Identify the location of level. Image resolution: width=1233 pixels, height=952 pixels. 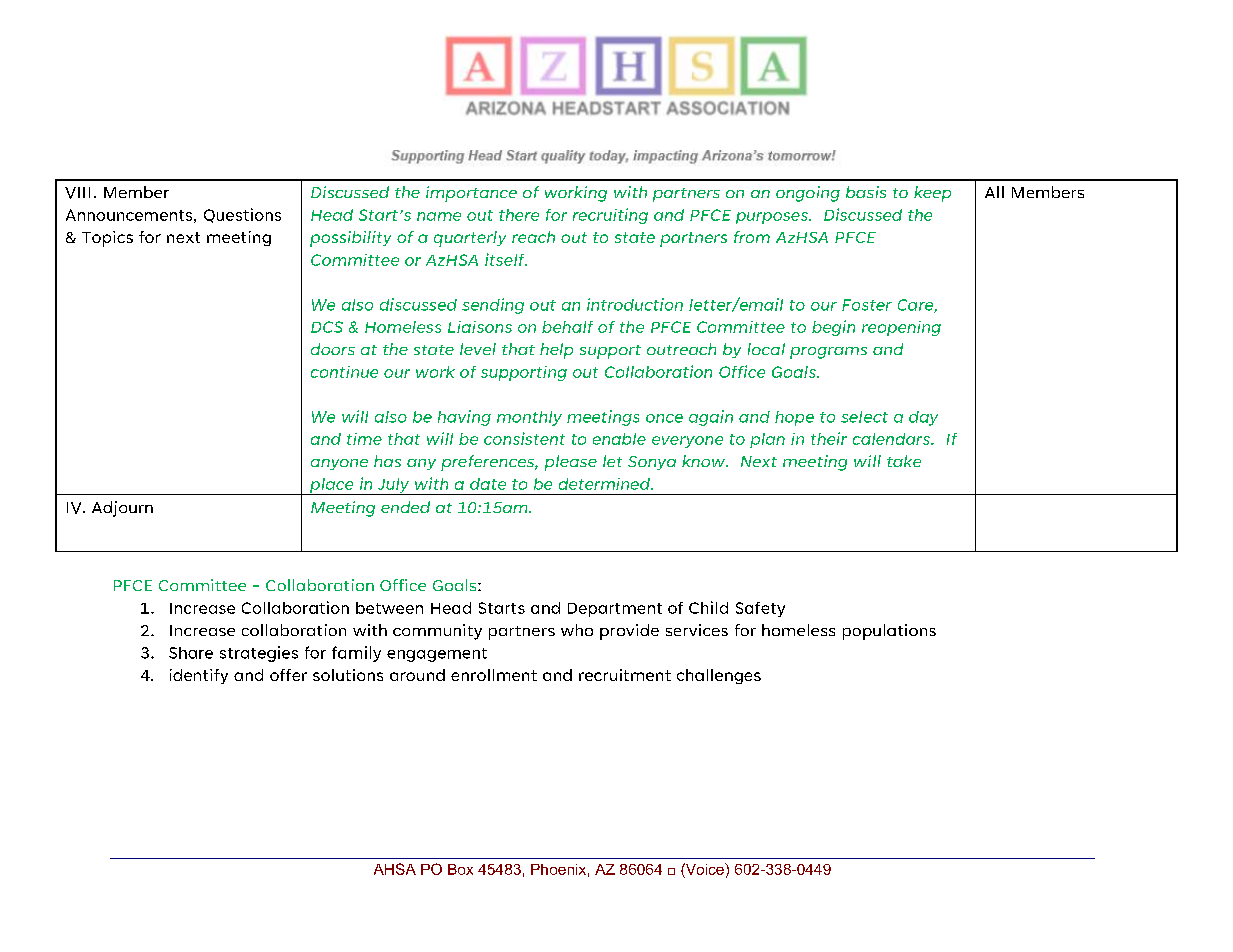
(478, 349).
